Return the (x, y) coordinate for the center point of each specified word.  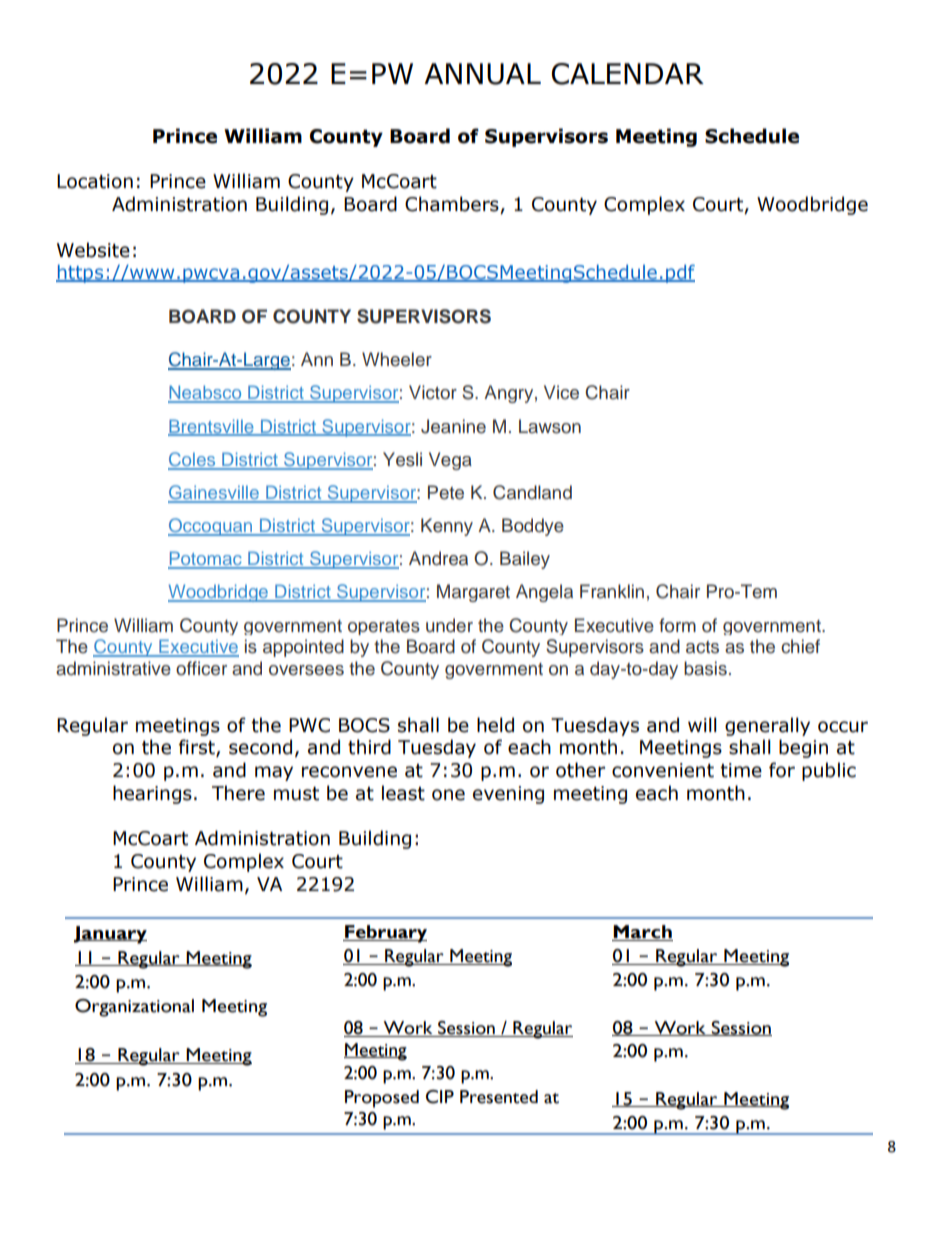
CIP (440, 1097)
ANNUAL (482, 74)
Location (95, 181)
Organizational (134, 1008)
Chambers (453, 205)
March (642, 933)
